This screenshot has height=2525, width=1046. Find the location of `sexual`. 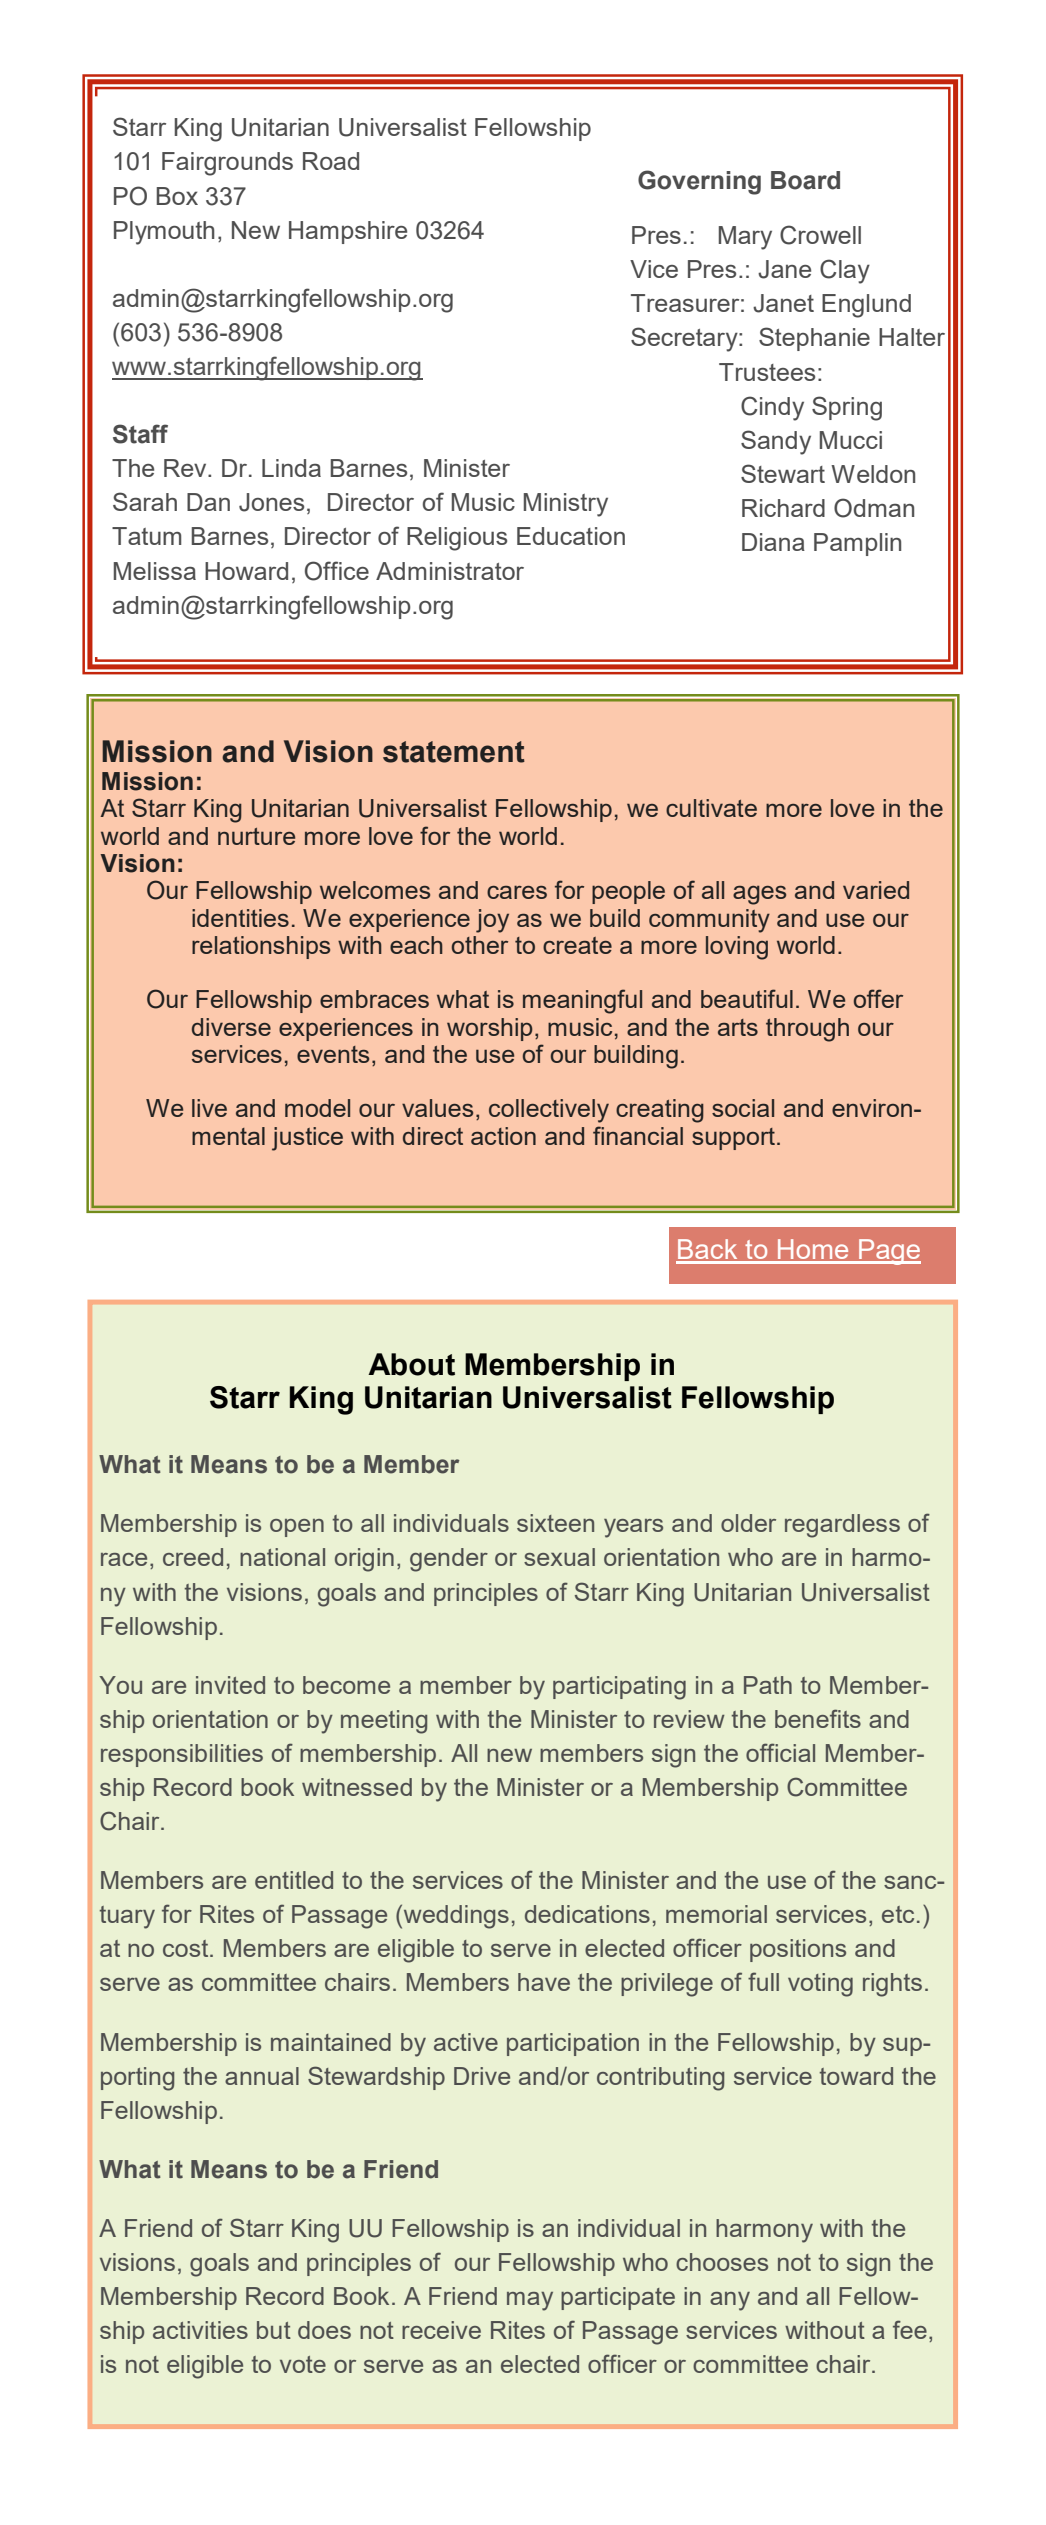

sexual is located at coordinates (559, 1557).
